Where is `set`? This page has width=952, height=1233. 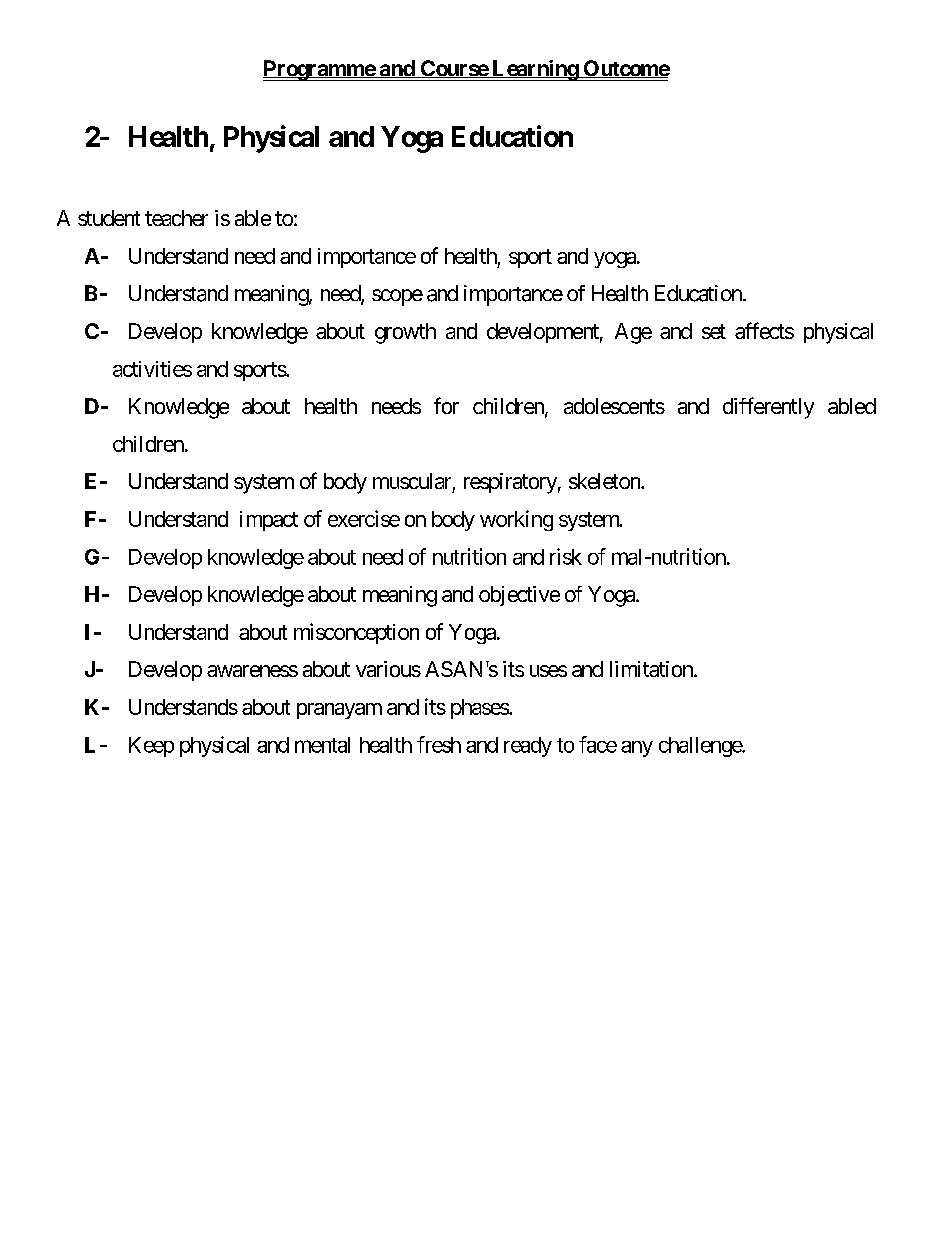
set is located at coordinates (714, 331).
